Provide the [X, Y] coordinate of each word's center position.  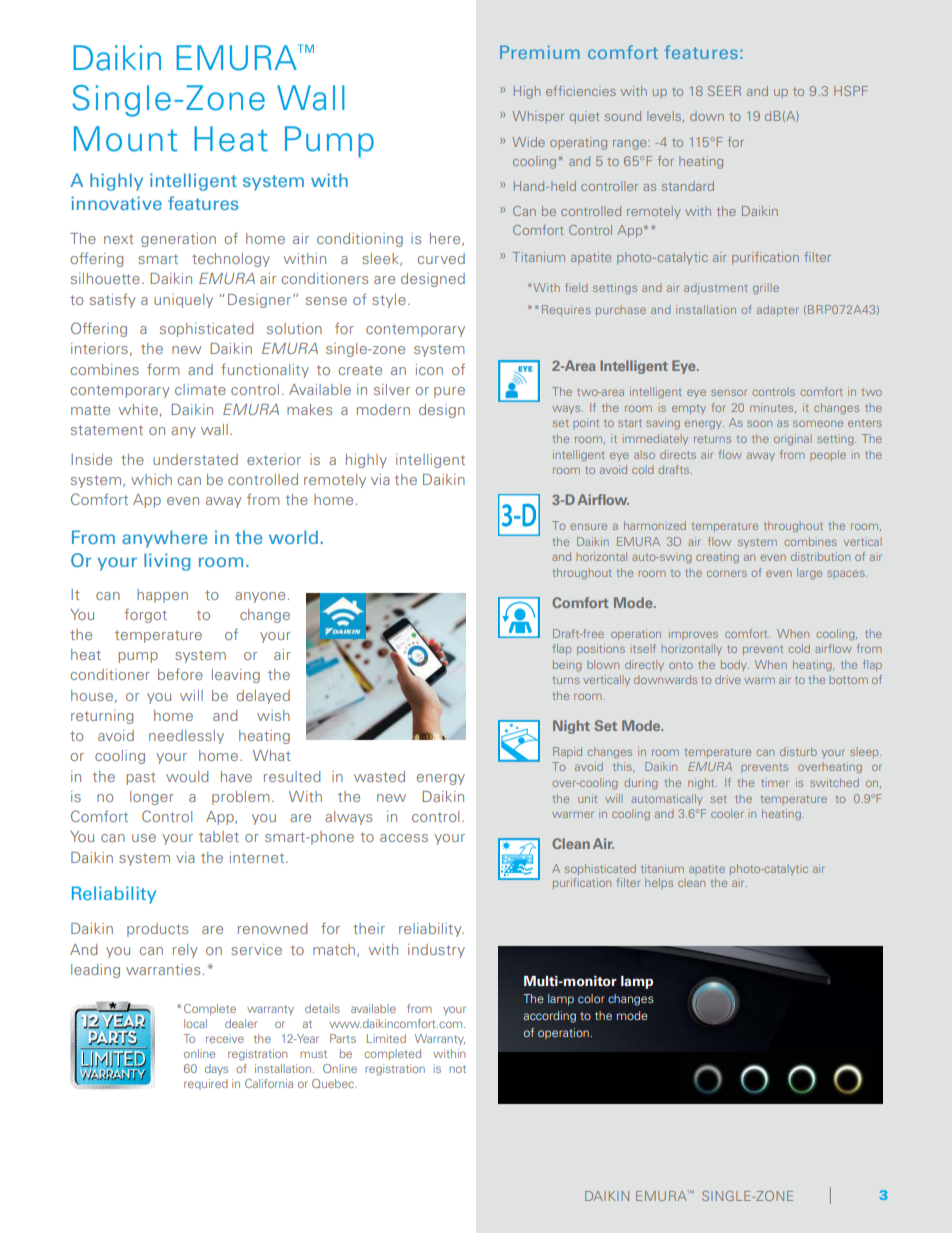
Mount [125, 139]
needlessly [186, 737]
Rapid [567, 752]
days [216, 1069]
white [139, 410]
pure [449, 392]
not [457, 1069]
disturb [798, 751]
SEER [724, 91]
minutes [773, 408]
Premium [540, 52]
